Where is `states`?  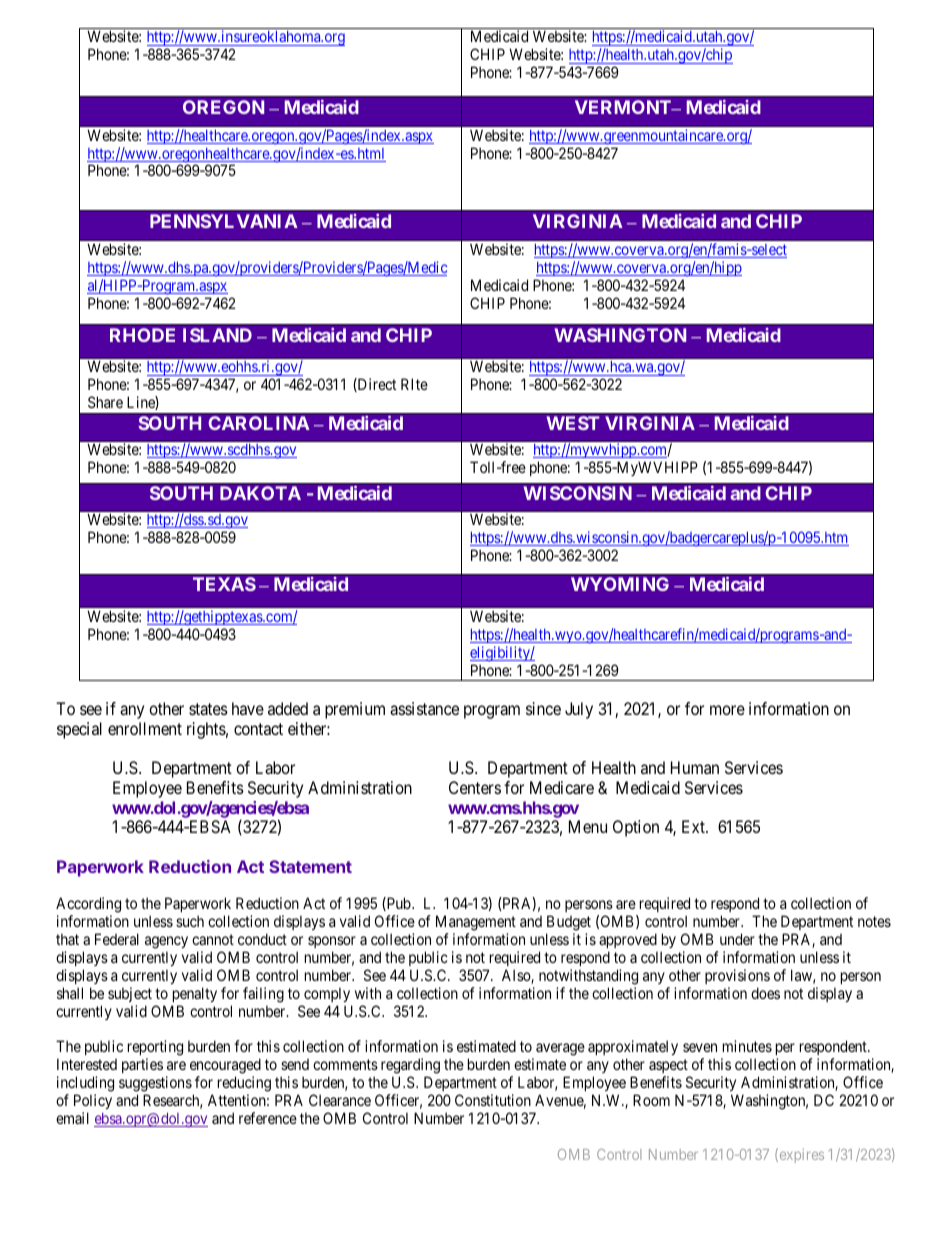
states is located at coordinates (208, 709).
